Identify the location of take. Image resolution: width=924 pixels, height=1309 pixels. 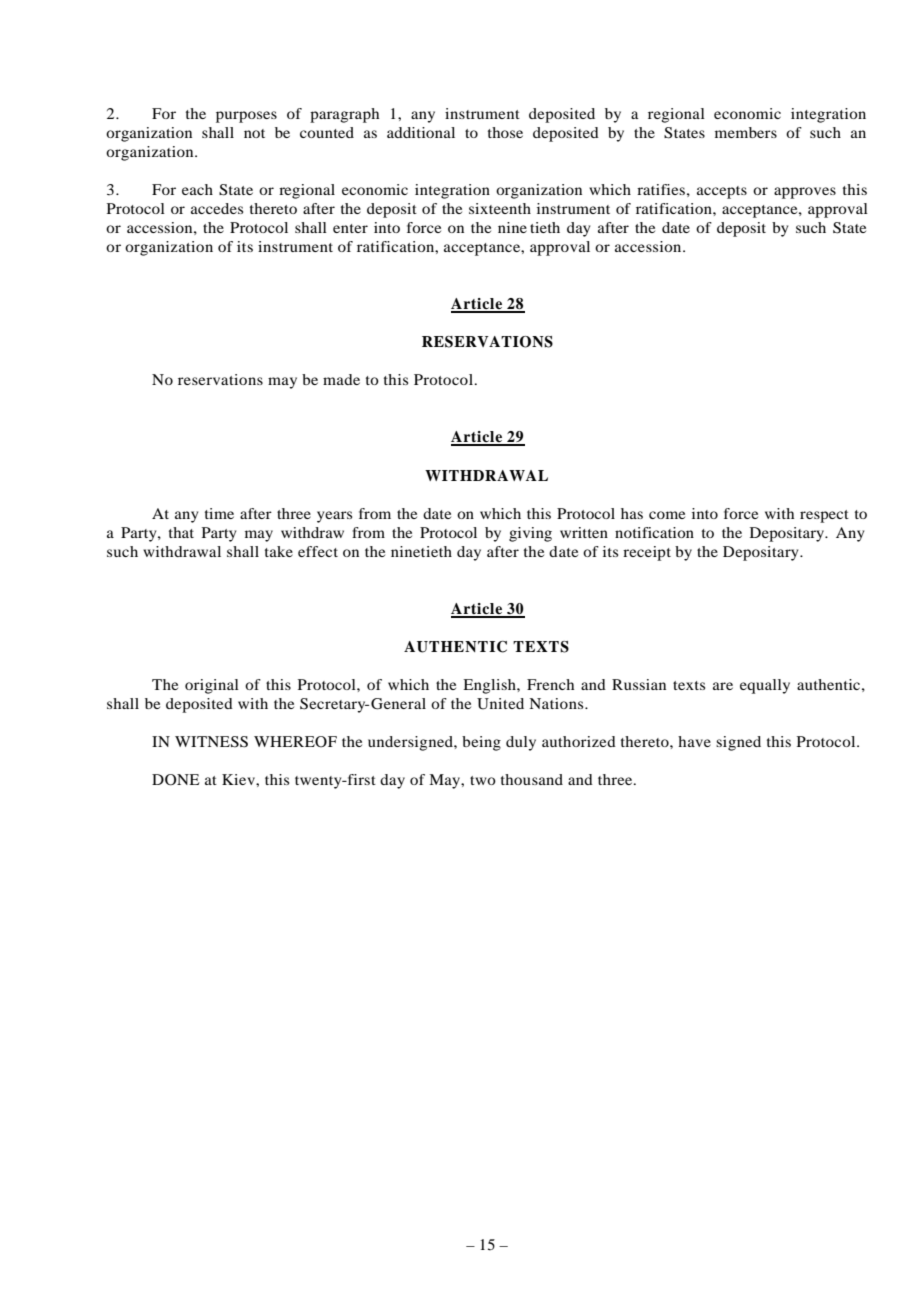
(279, 551).
